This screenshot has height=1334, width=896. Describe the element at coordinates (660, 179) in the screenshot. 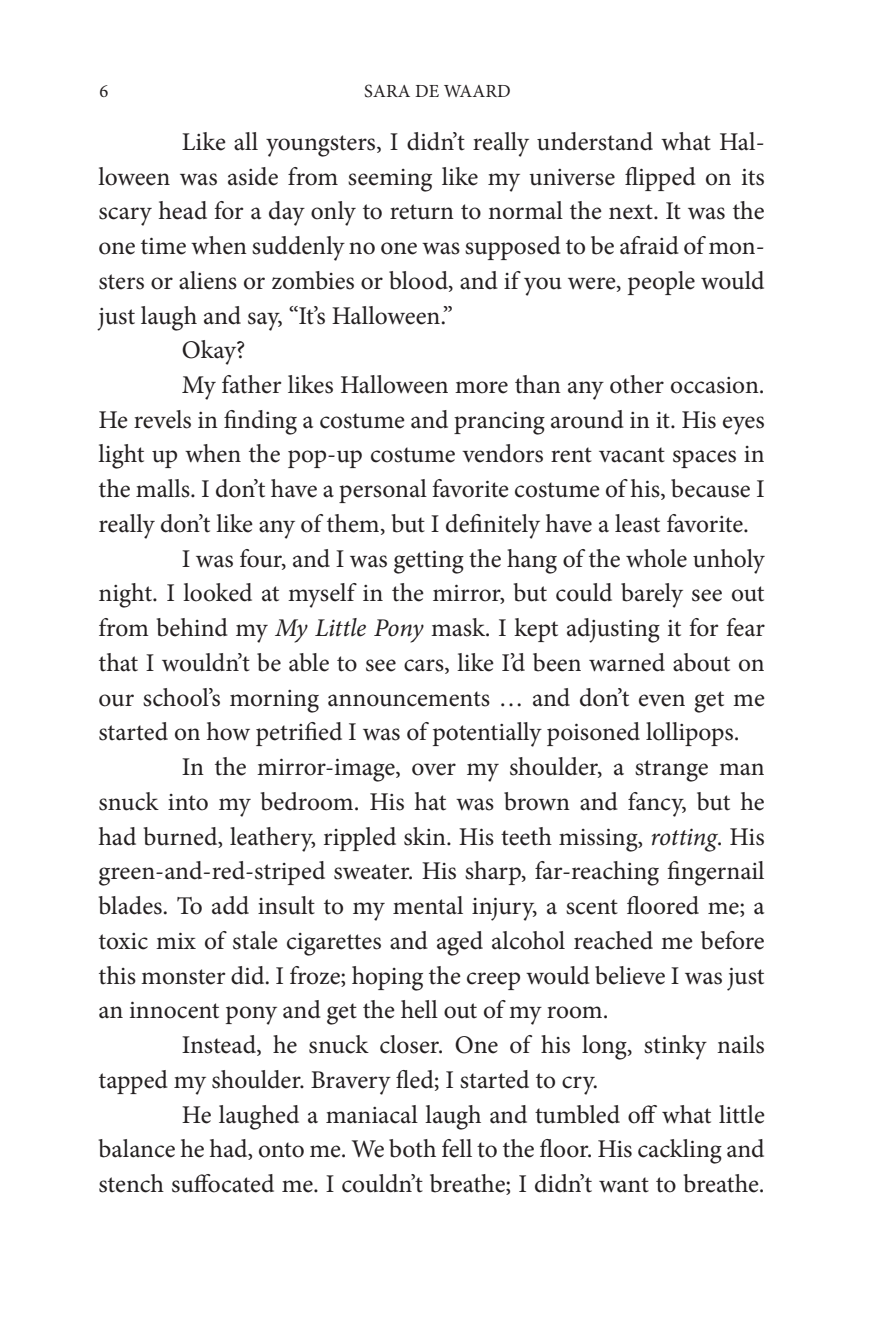

I see `flipped` at that location.
